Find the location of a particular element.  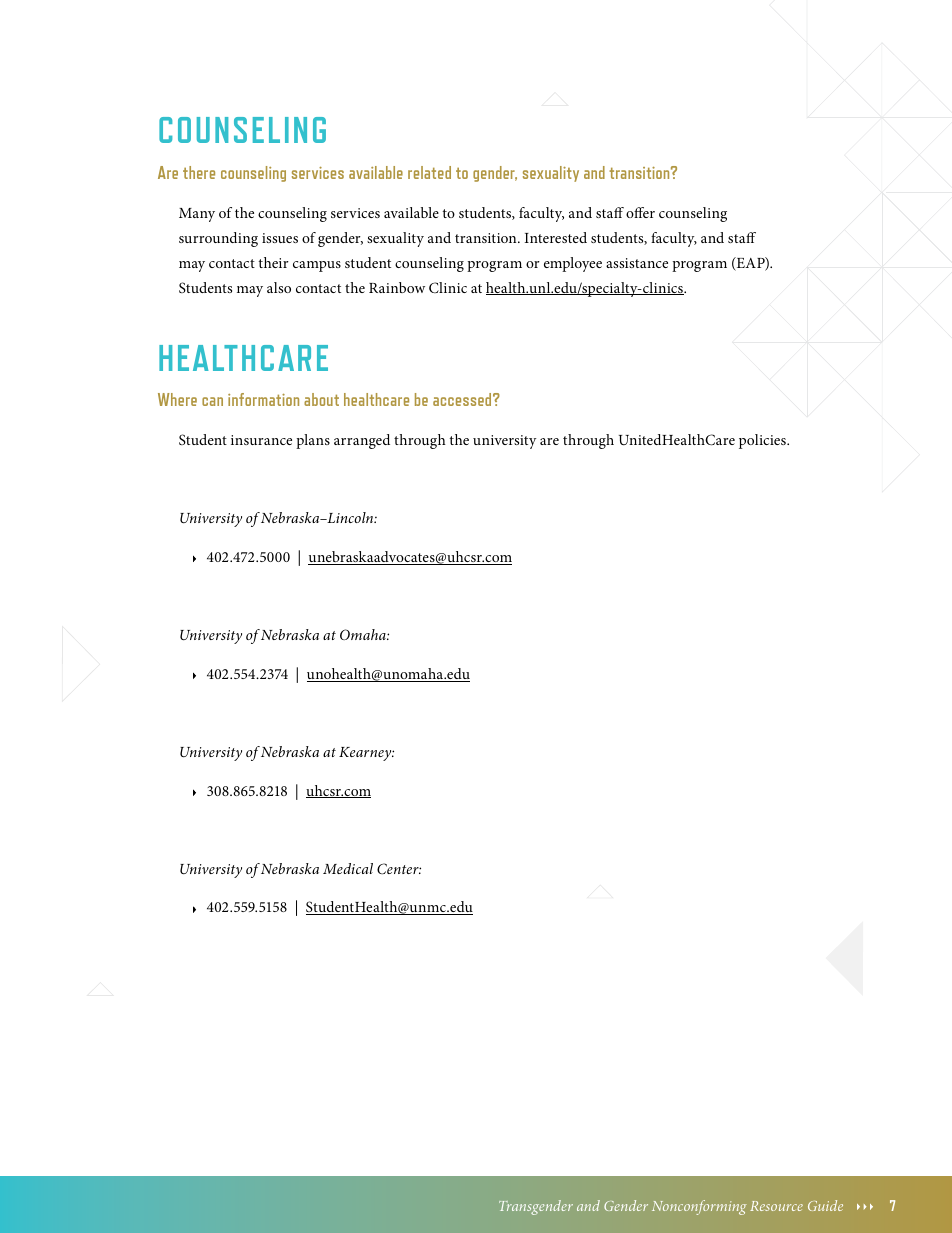

arranged is located at coordinates (362, 441).
